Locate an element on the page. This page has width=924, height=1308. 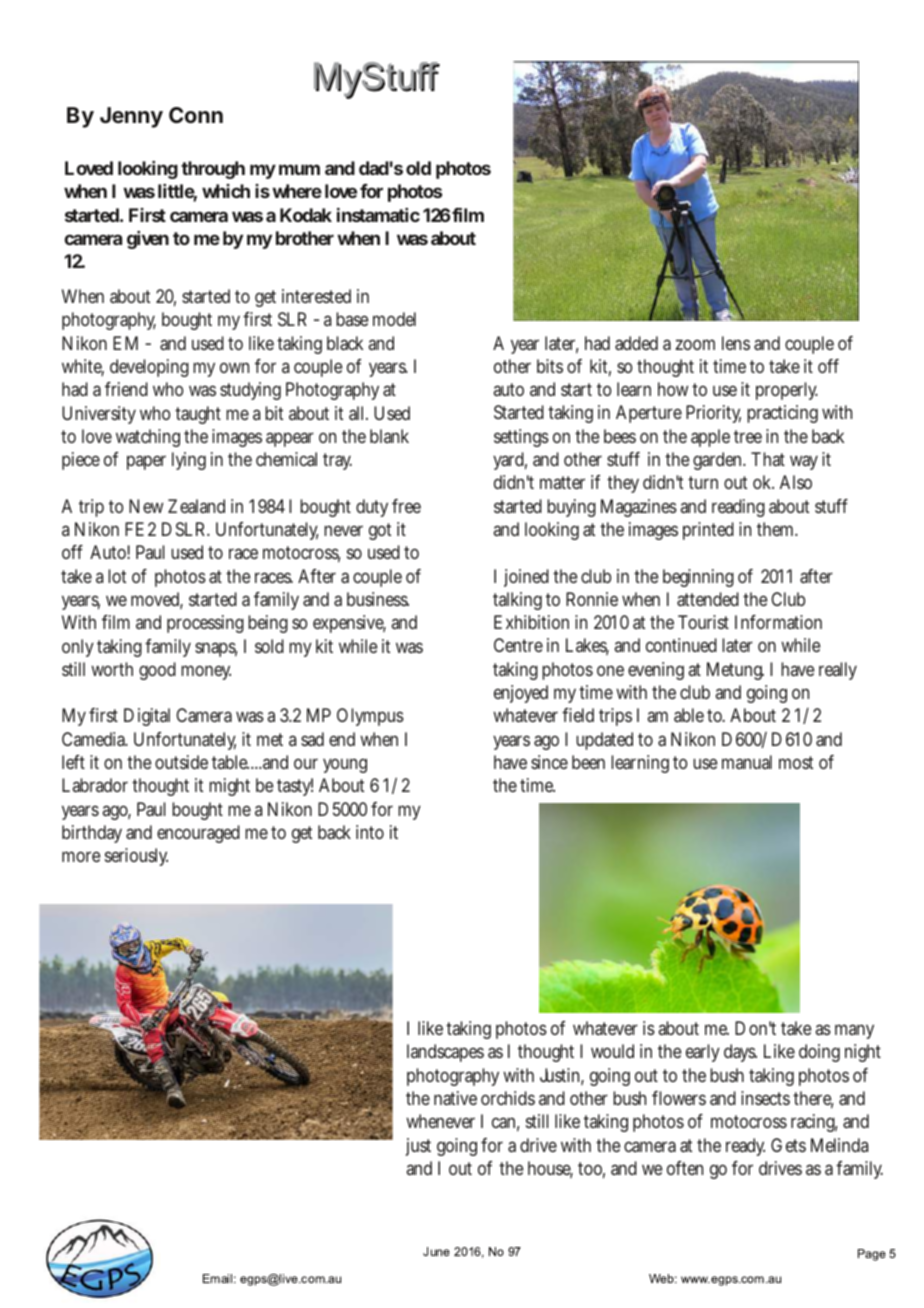
manual is located at coordinates (747, 762).
